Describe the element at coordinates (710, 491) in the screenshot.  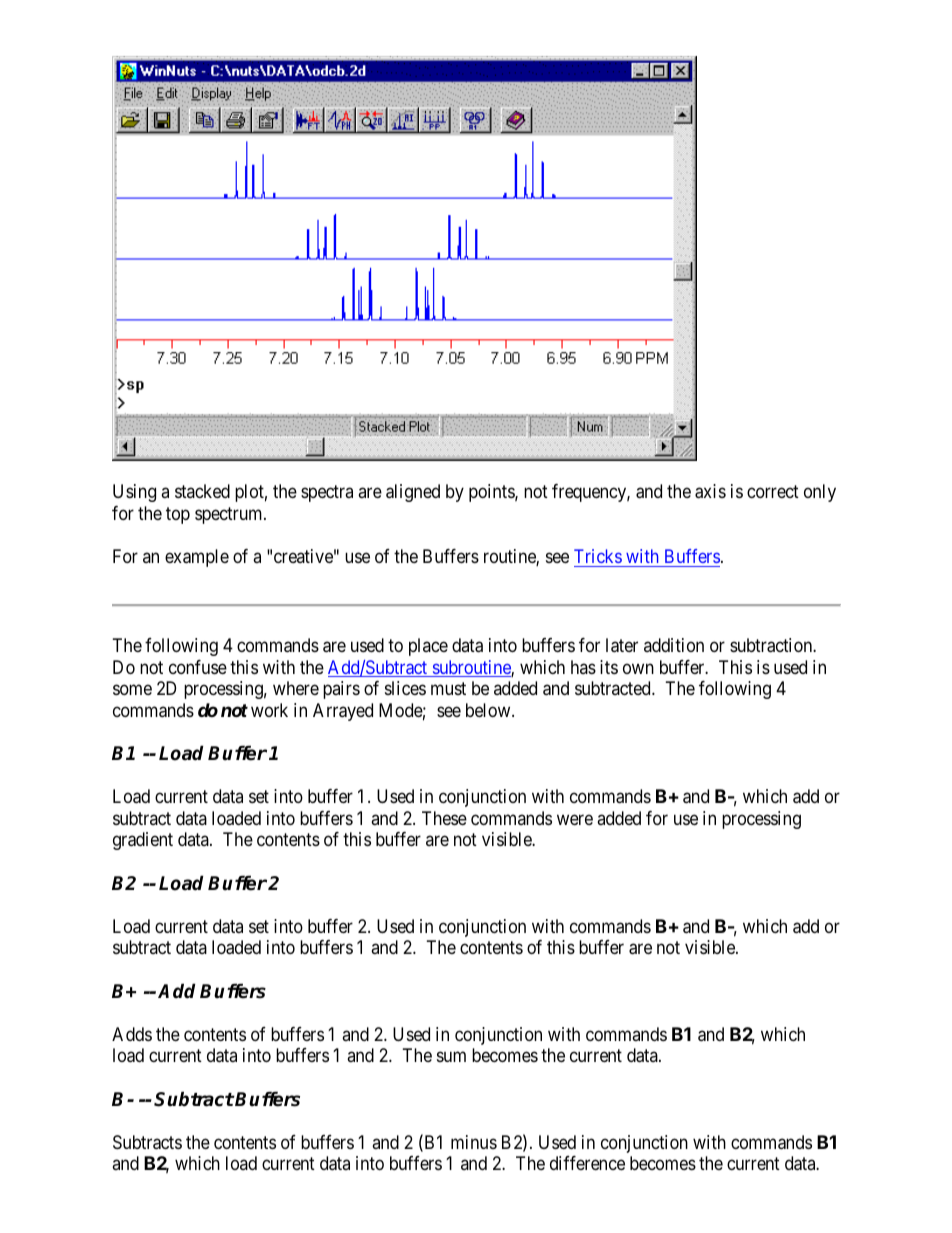
I see `axis` at that location.
